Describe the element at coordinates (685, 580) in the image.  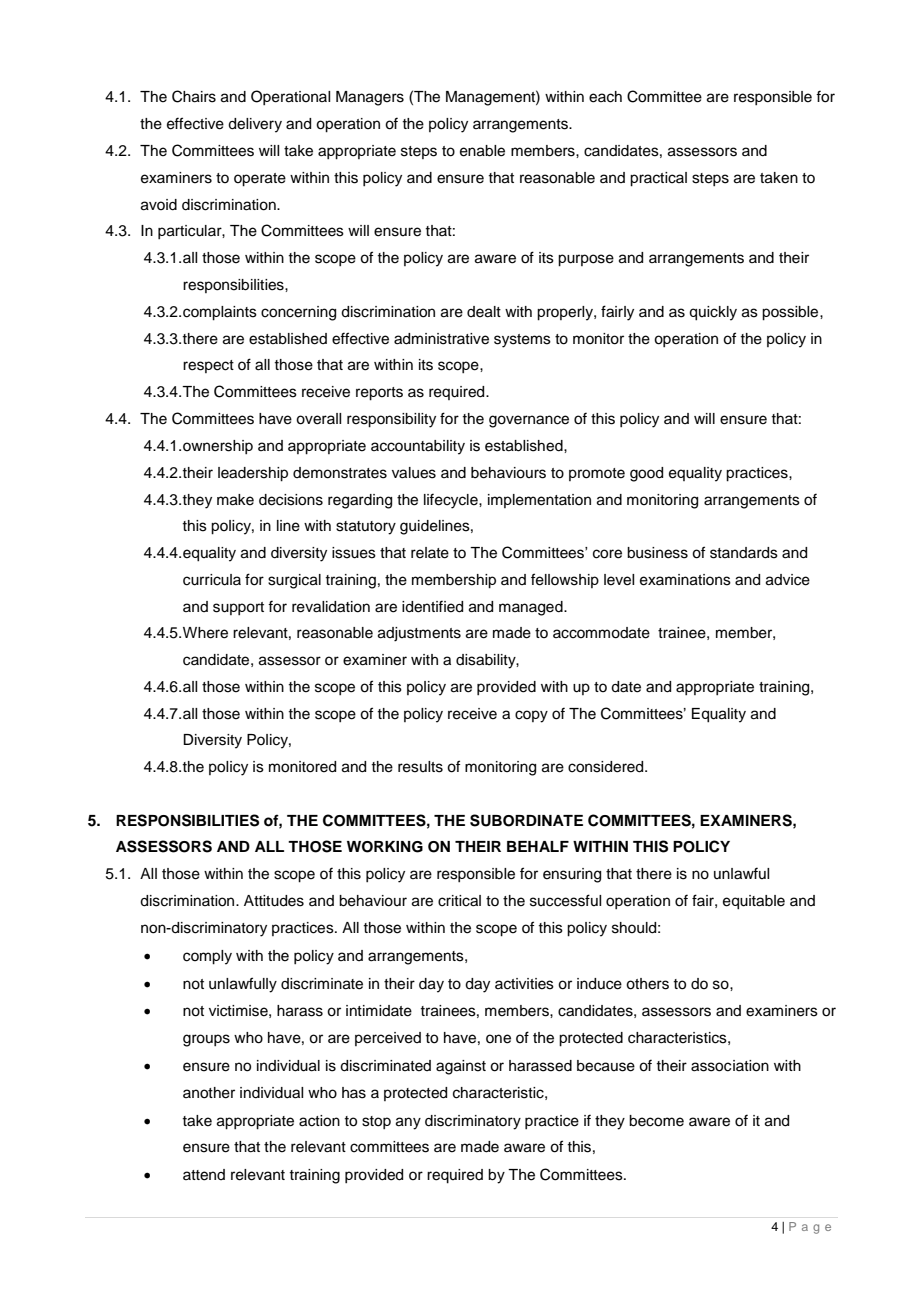
I see `examinations` at that location.
